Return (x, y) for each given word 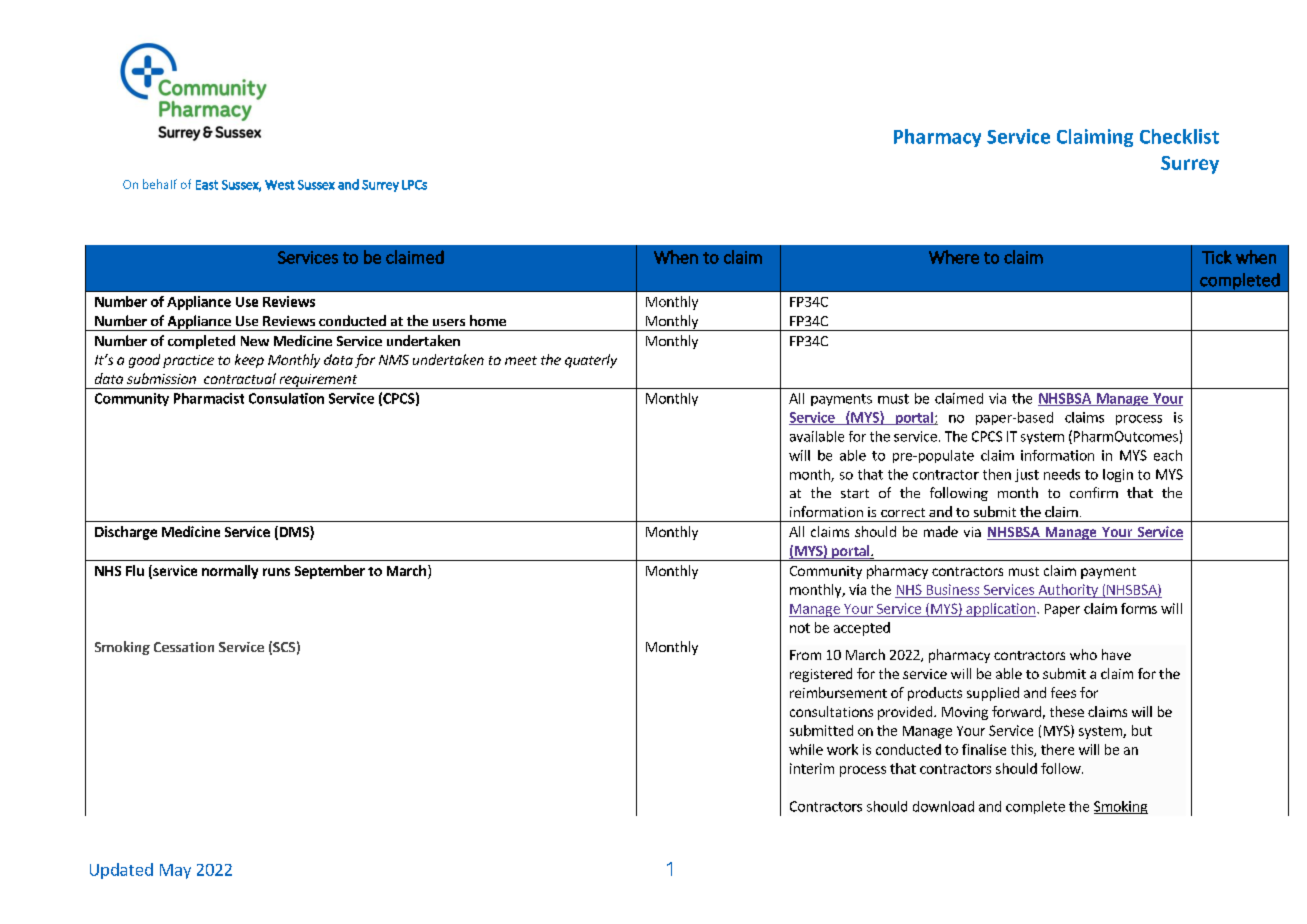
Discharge (126, 533)
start (855, 493)
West (280, 185)
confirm (1094, 492)
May (175, 871)
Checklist (1179, 136)
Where (954, 257)
